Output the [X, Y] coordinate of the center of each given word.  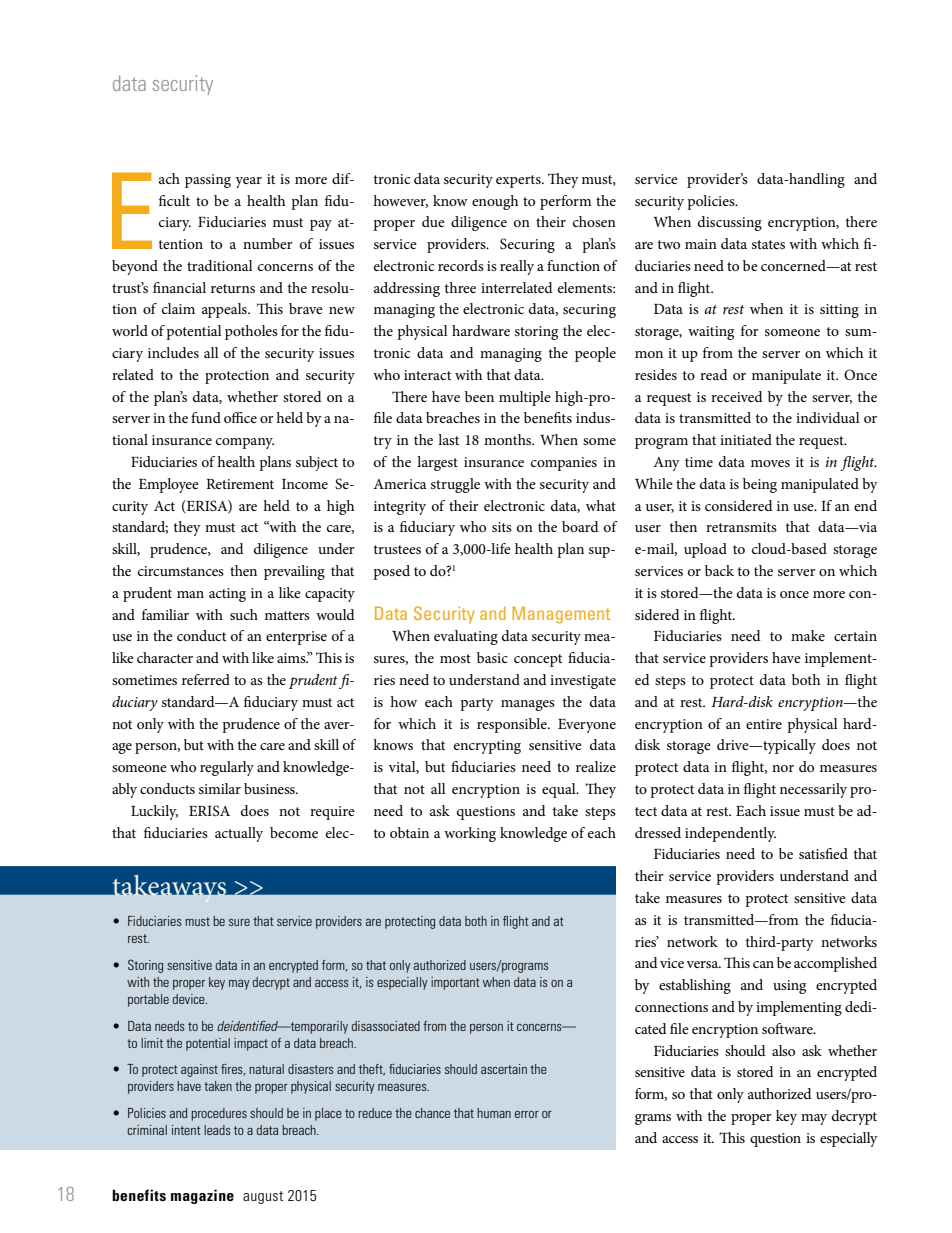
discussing [730, 223]
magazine [202, 1196]
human [494, 1113]
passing [208, 181]
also [783, 1050]
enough [495, 202]
